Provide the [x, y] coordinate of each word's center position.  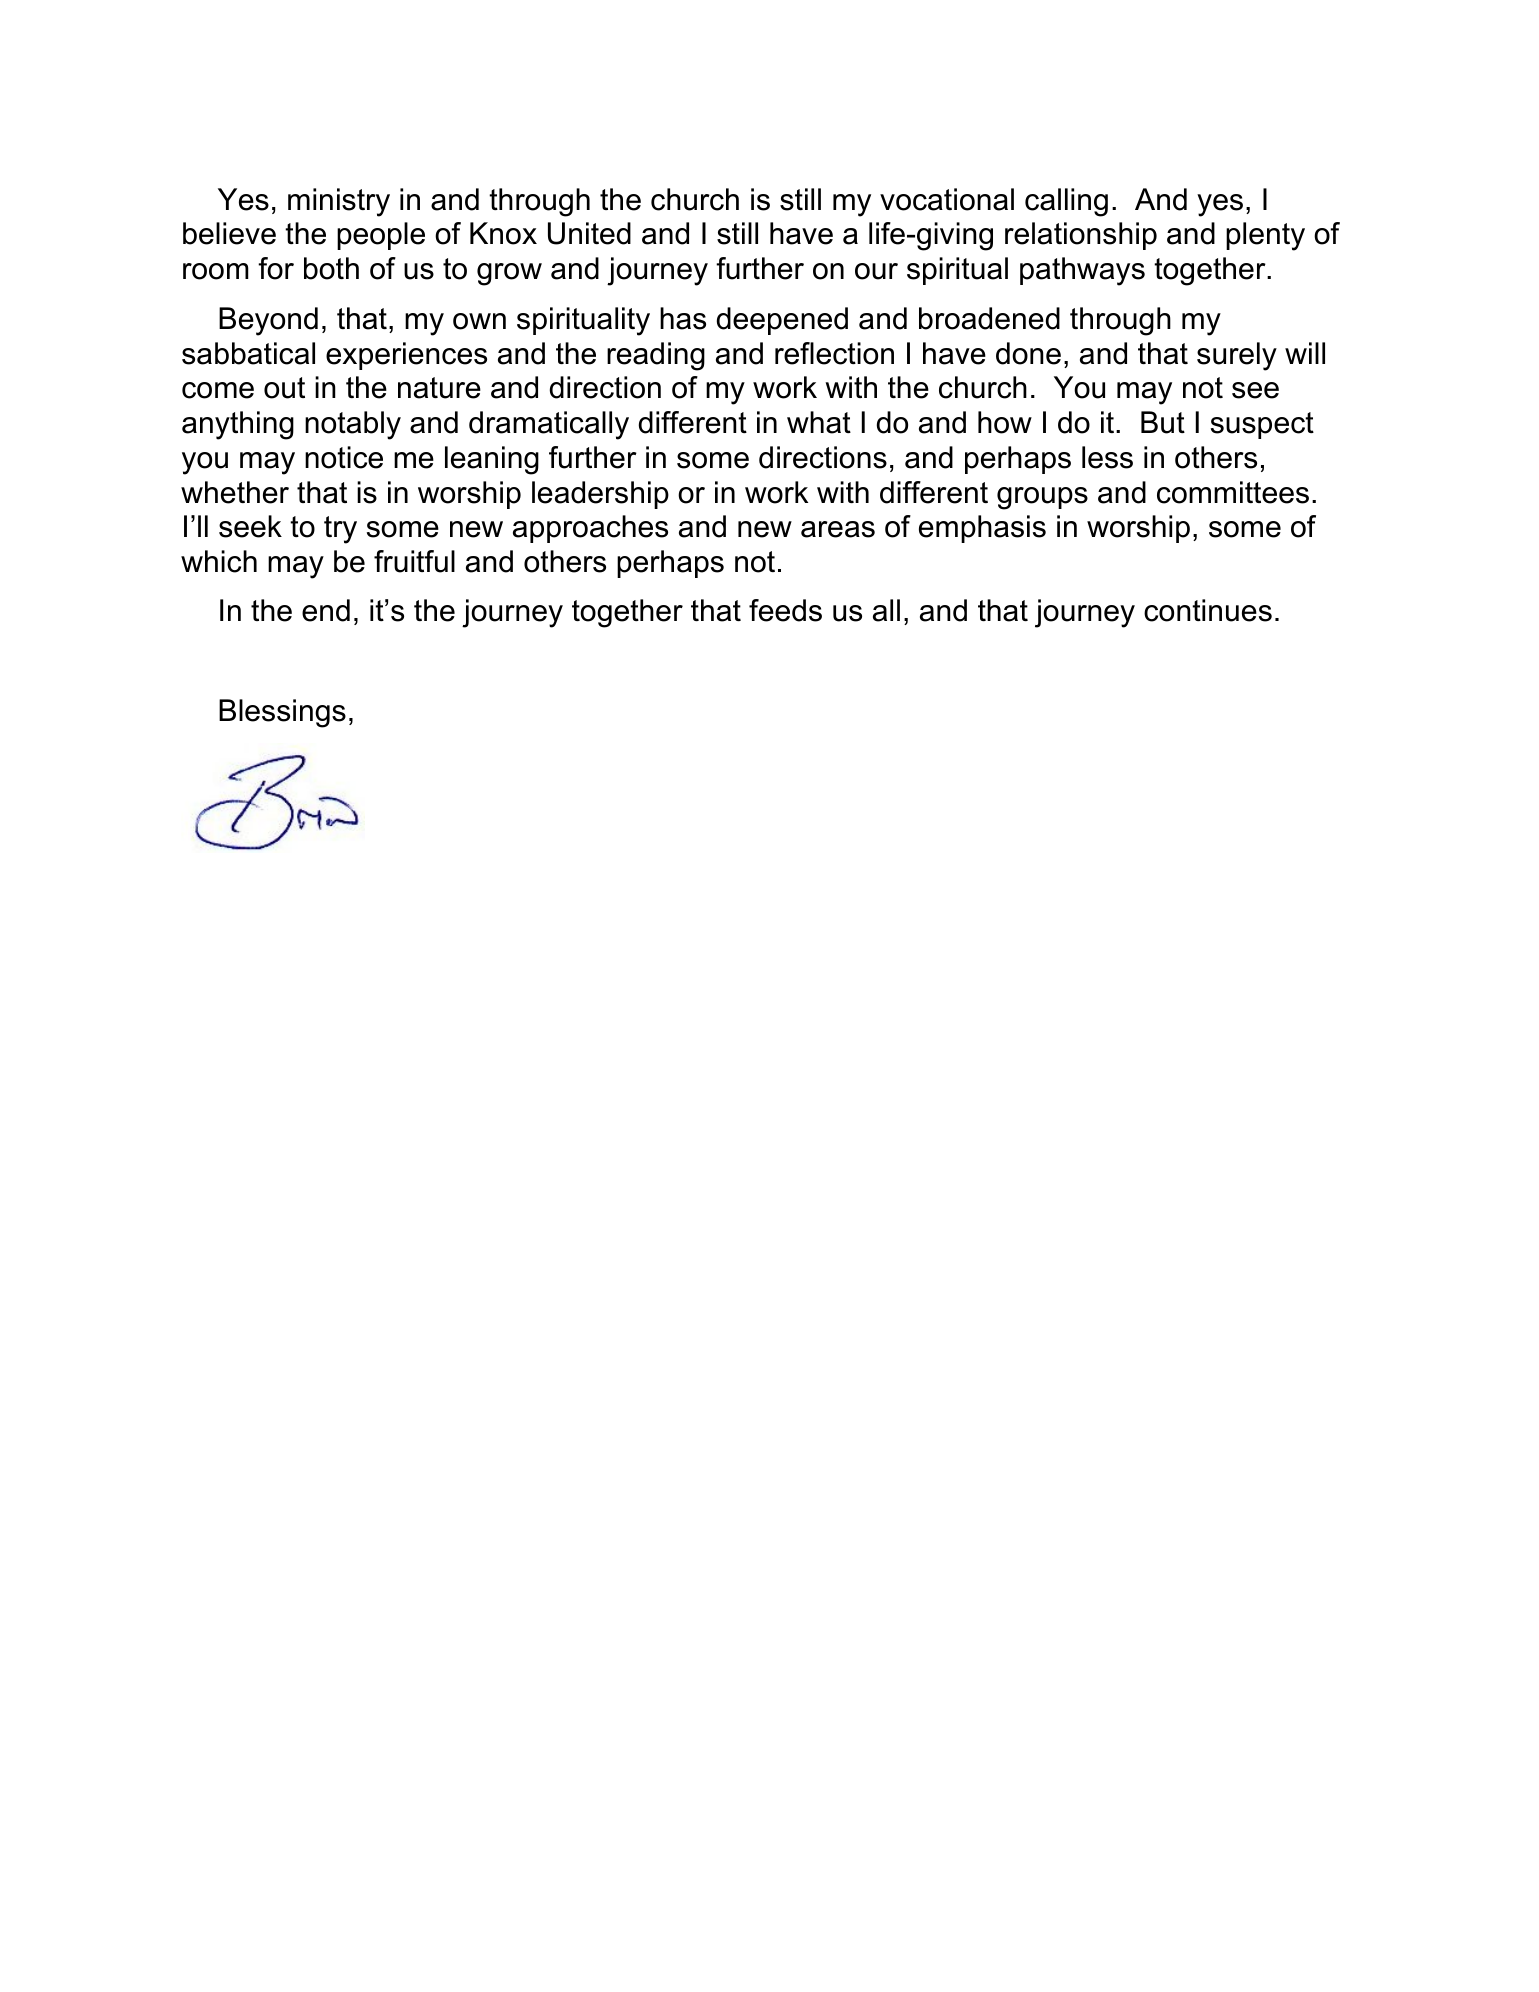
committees [1233, 492]
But [1163, 422]
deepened [782, 321]
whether [235, 492]
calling [1066, 202]
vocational [947, 199]
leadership [600, 495]
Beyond [268, 321]
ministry [339, 202]
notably [353, 425]
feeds [785, 610]
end [326, 610]
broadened [989, 318]
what [819, 422]
